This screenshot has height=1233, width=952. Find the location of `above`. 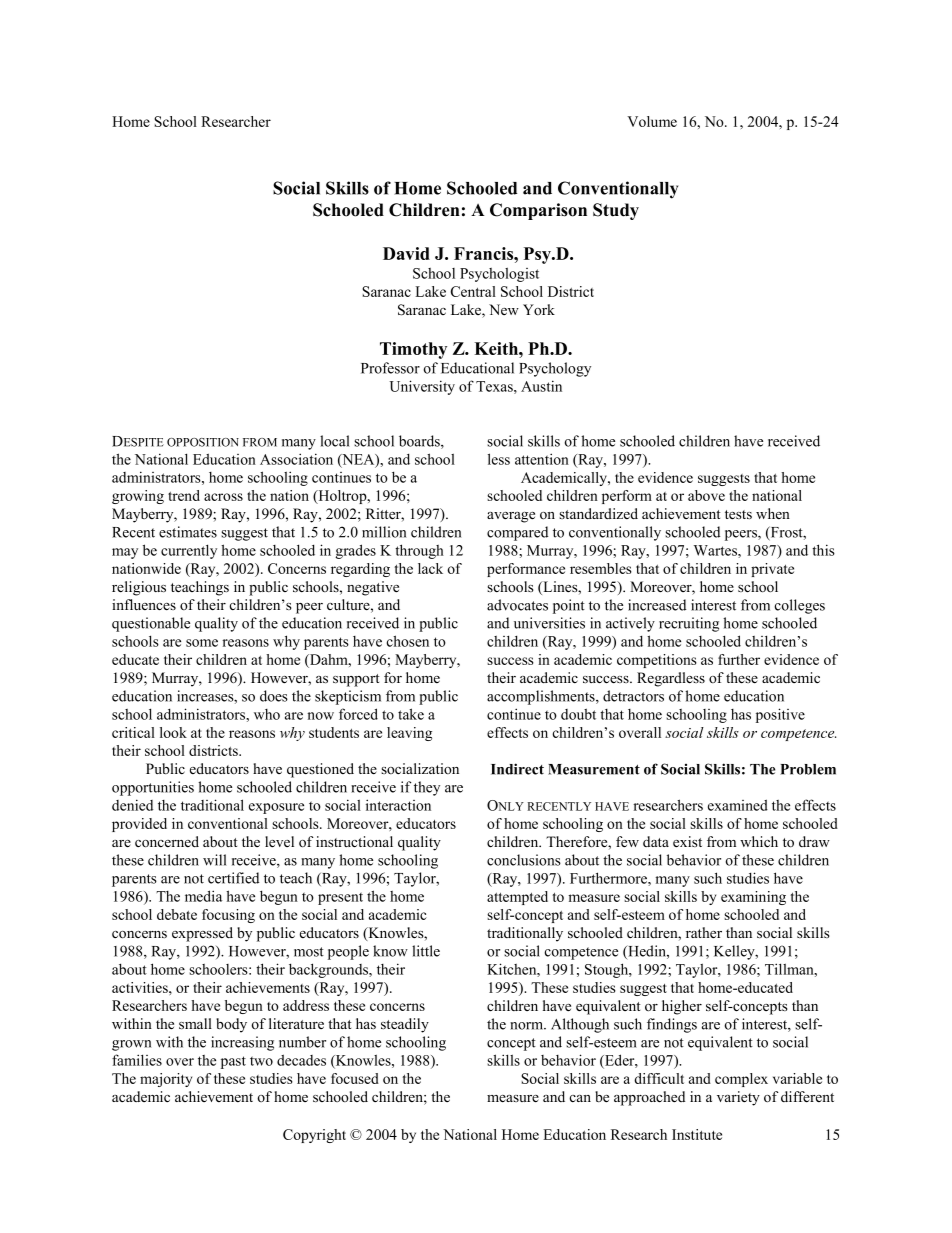

above is located at coordinates (706, 495).
